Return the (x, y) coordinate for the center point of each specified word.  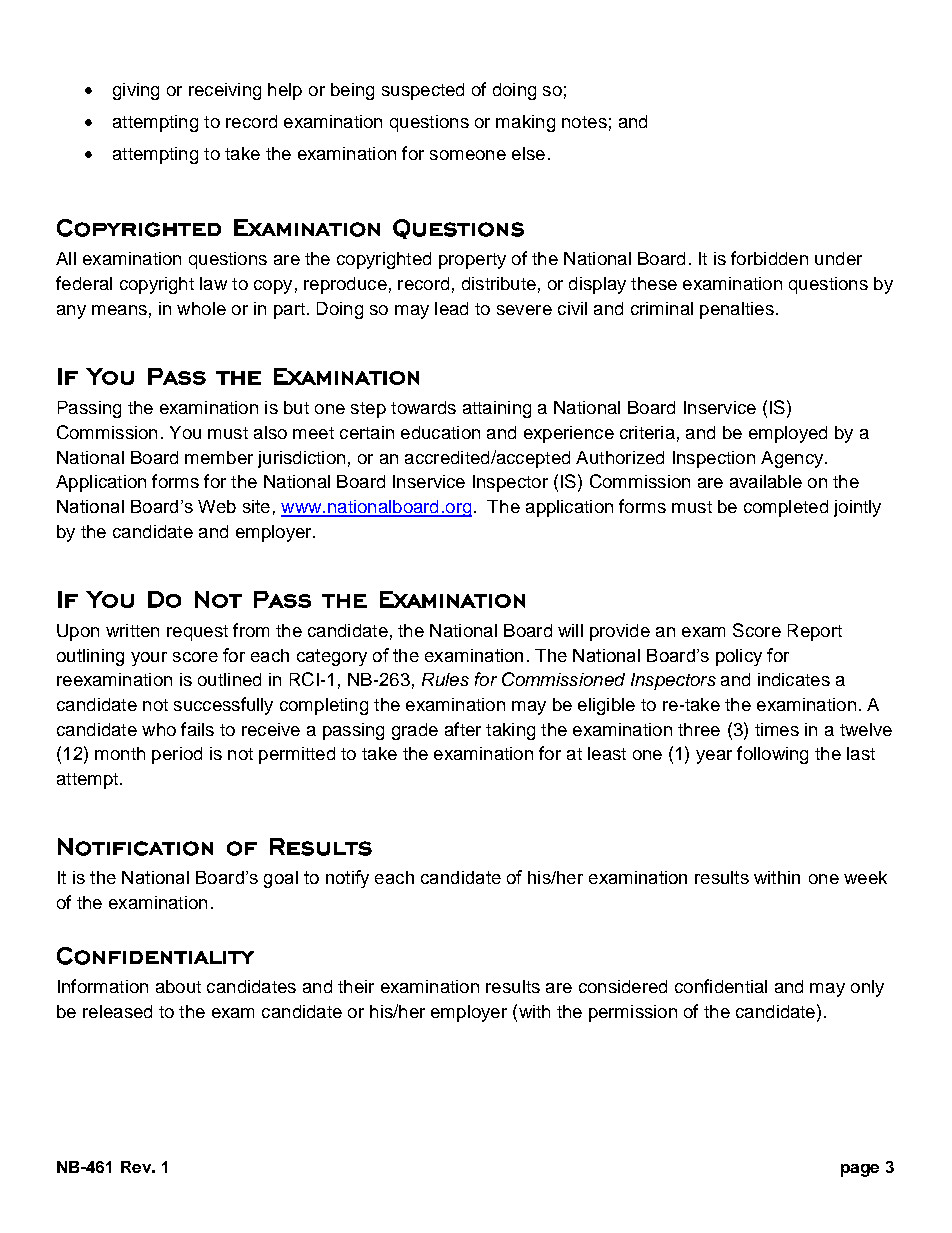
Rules (445, 679)
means (119, 310)
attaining (497, 409)
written (132, 630)
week (865, 877)
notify (347, 879)
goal (281, 879)
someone (468, 155)
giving (136, 91)
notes (584, 122)
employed (788, 434)
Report (815, 632)
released (117, 1011)
